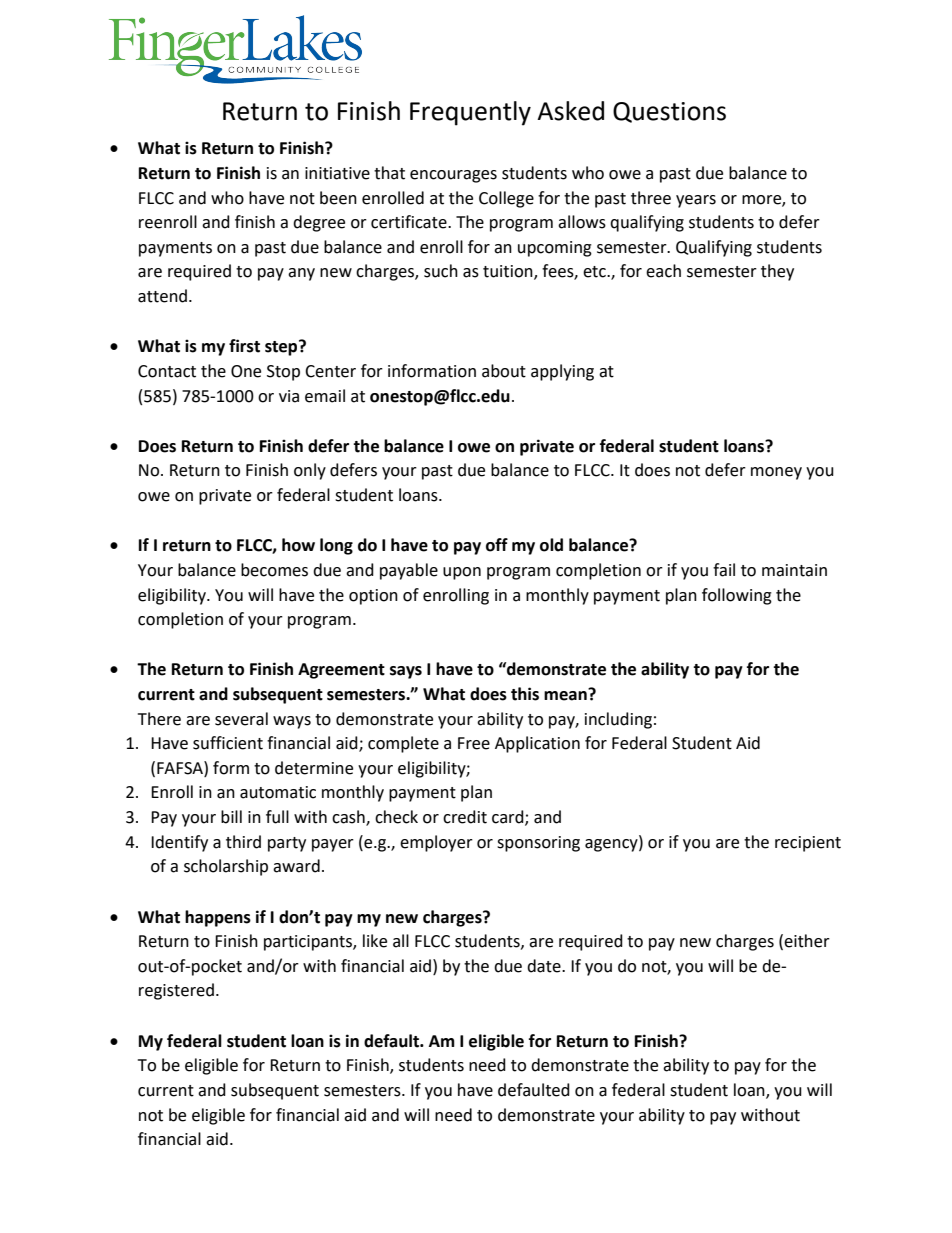 This screenshot has height=1233, width=952. What do you see at coordinates (525, 694) in the screenshot?
I see `this` at bounding box center [525, 694].
